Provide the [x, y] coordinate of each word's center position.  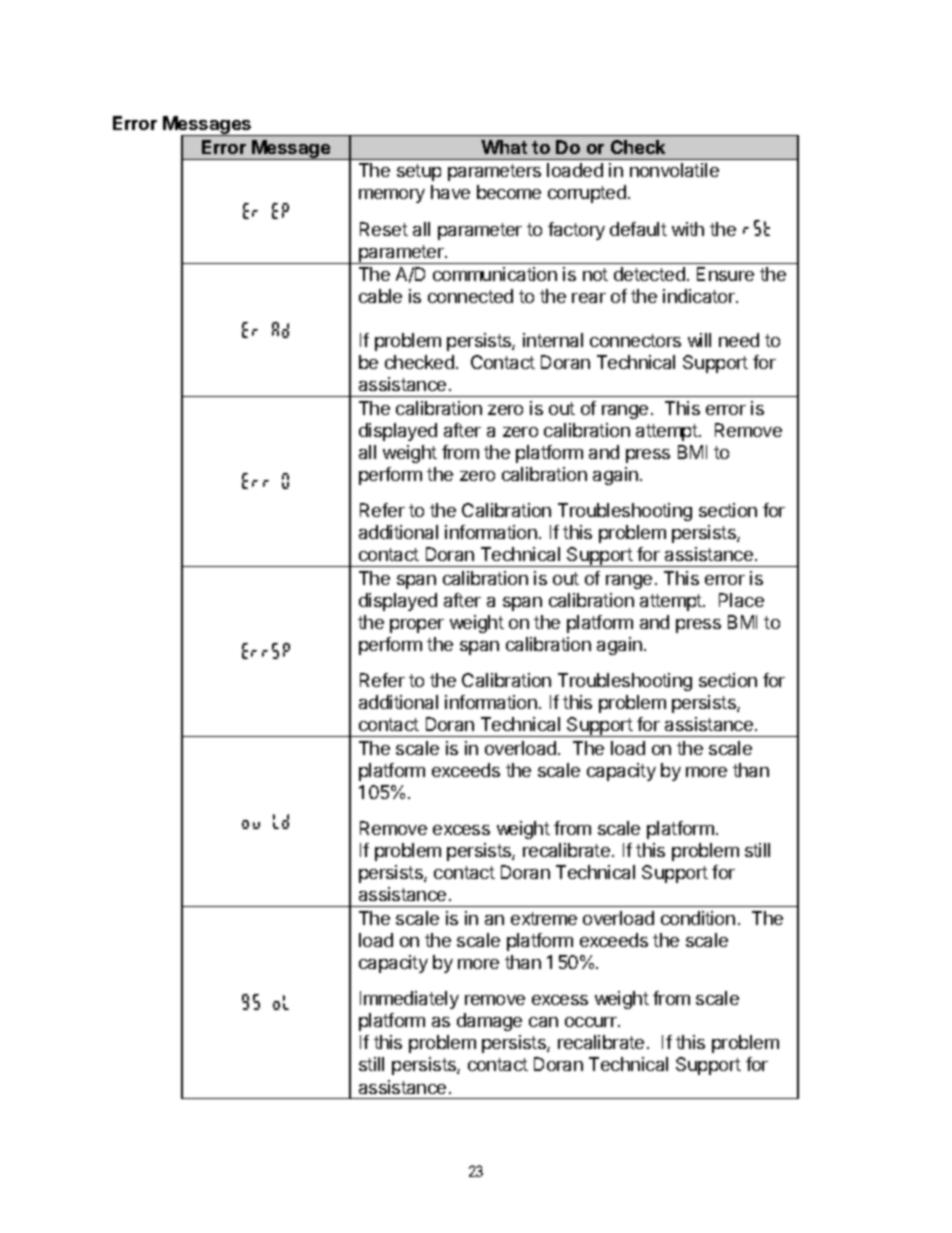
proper [417, 626]
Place [741, 600]
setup [419, 172]
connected [470, 296]
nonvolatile [674, 170]
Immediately [409, 1000]
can [543, 1022]
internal [553, 340]
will [699, 340]
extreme [544, 918]
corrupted [587, 194]
